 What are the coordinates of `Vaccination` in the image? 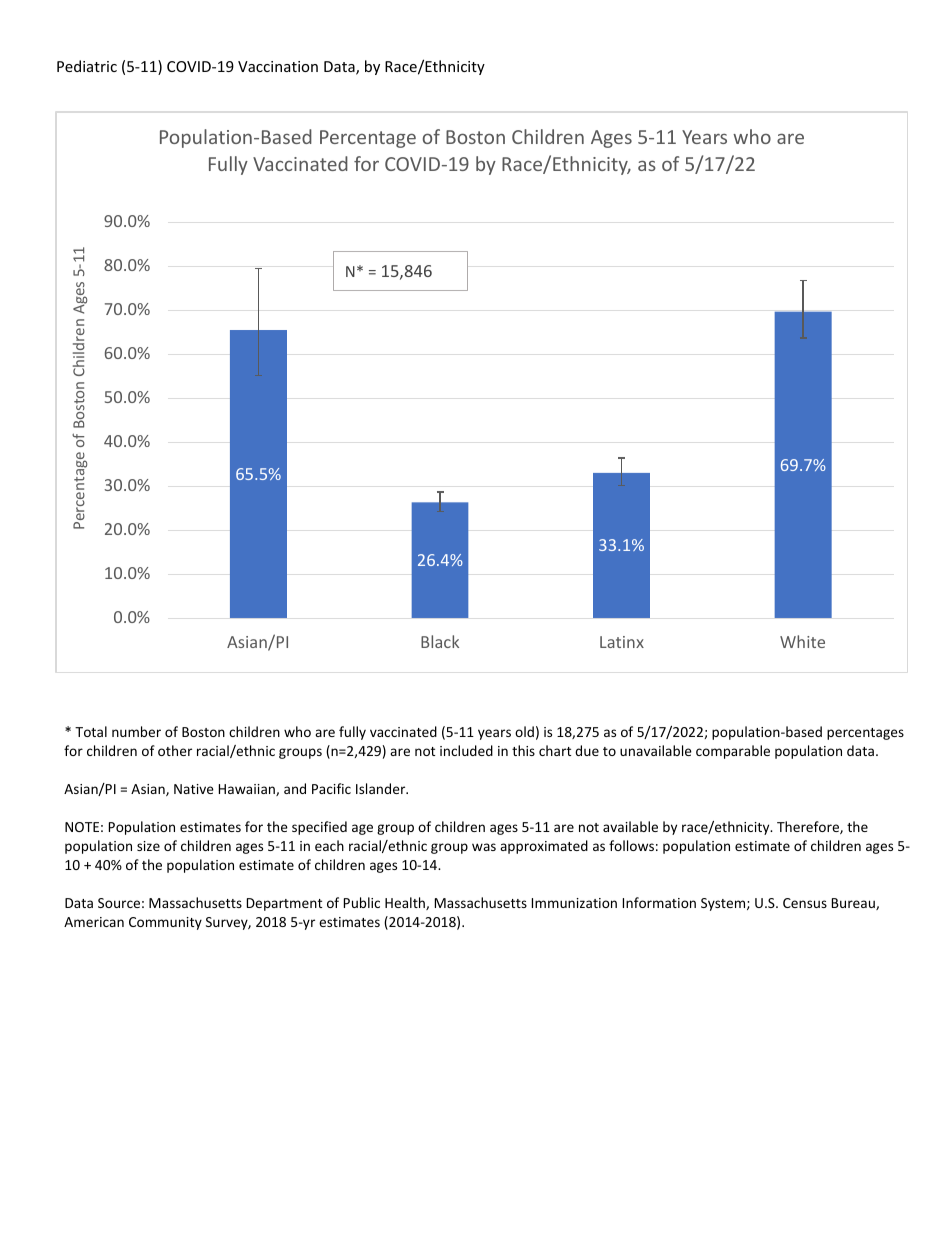 It's located at (278, 66).
